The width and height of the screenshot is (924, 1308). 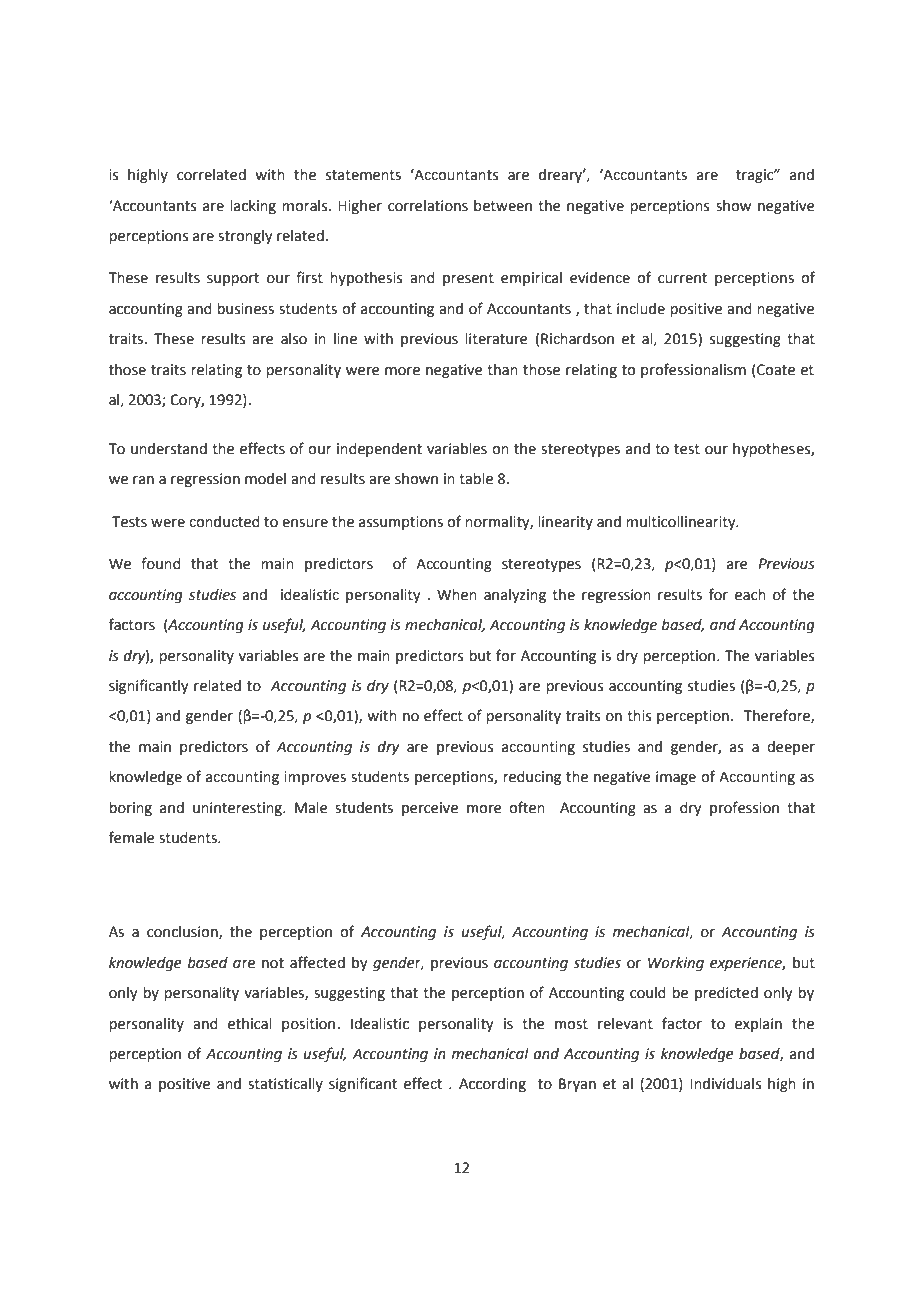 I want to click on current, so click(x=682, y=278).
